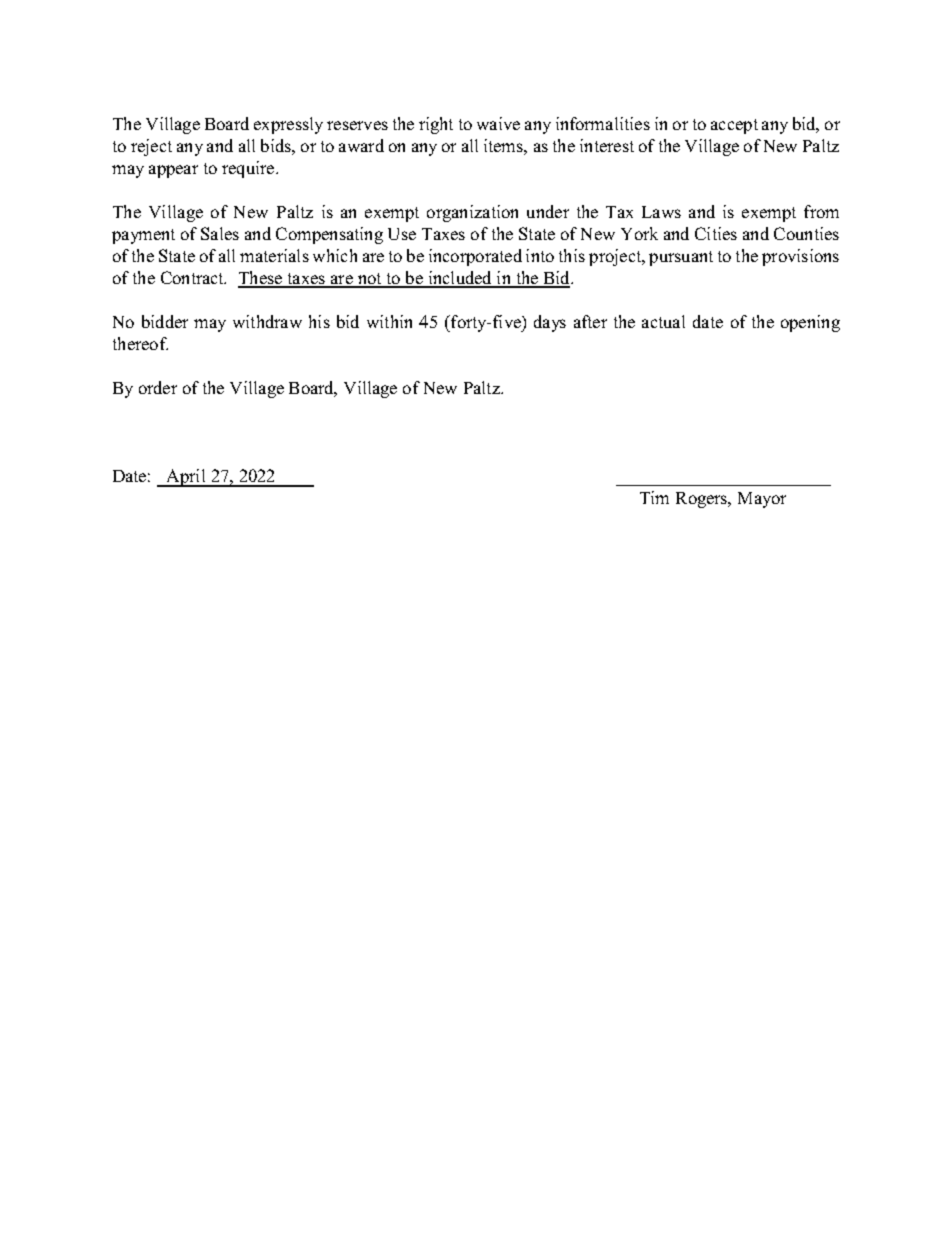 The width and height of the screenshot is (952, 1233). I want to click on materials, so click(274, 255).
